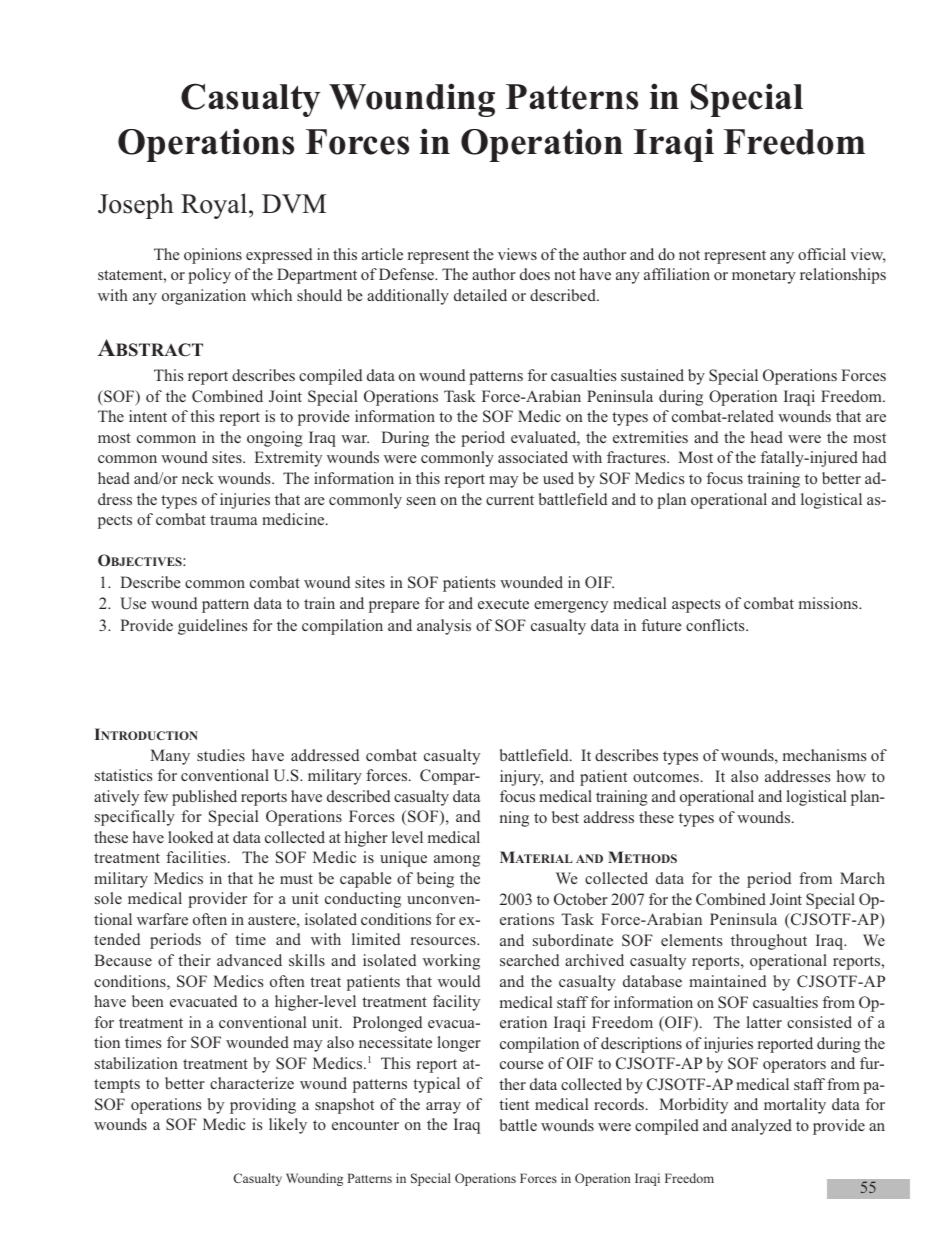  What do you see at coordinates (198, 478) in the page?
I see `neck` at bounding box center [198, 478].
